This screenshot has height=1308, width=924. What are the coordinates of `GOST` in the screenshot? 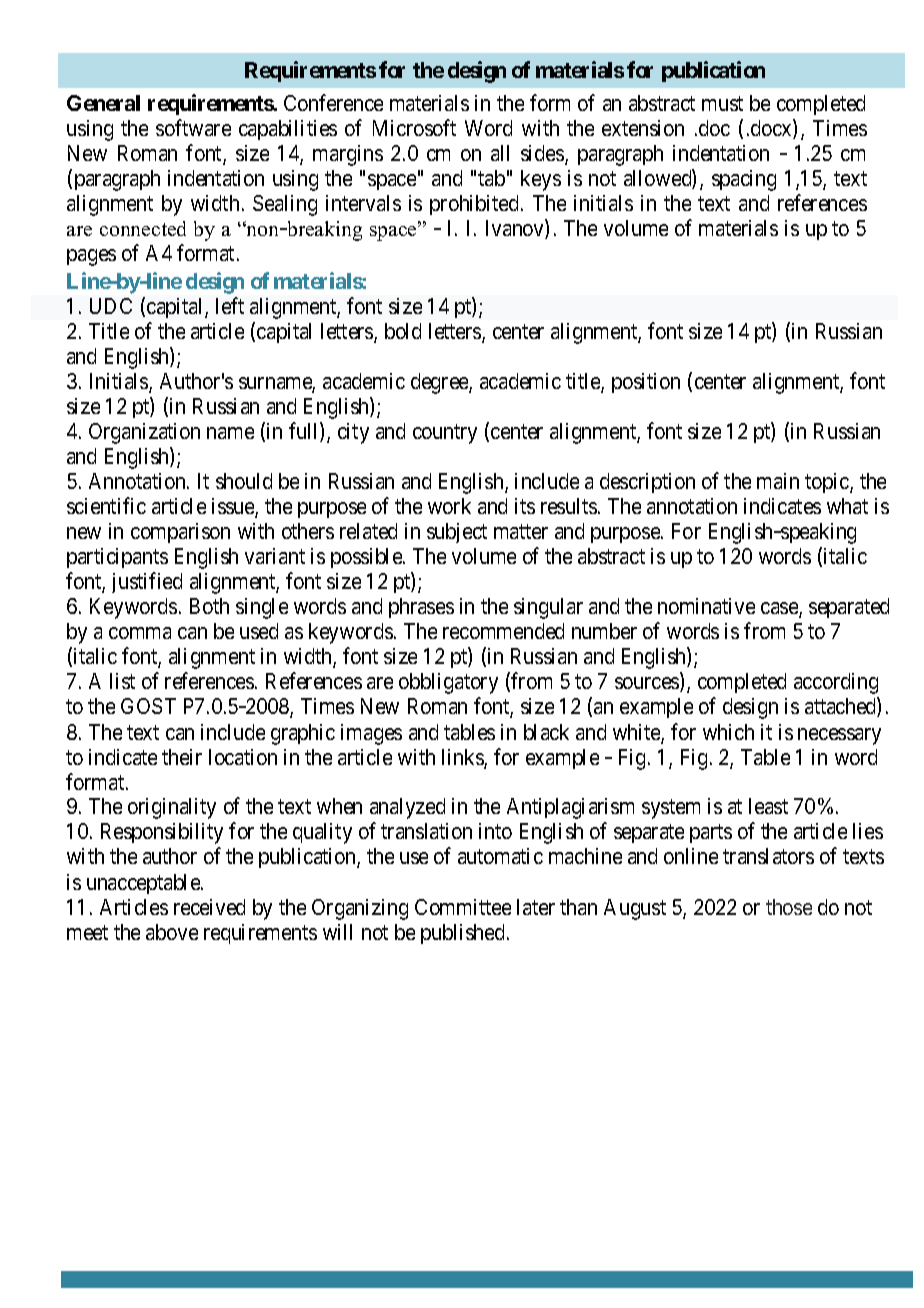 It's located at (148, 706).
